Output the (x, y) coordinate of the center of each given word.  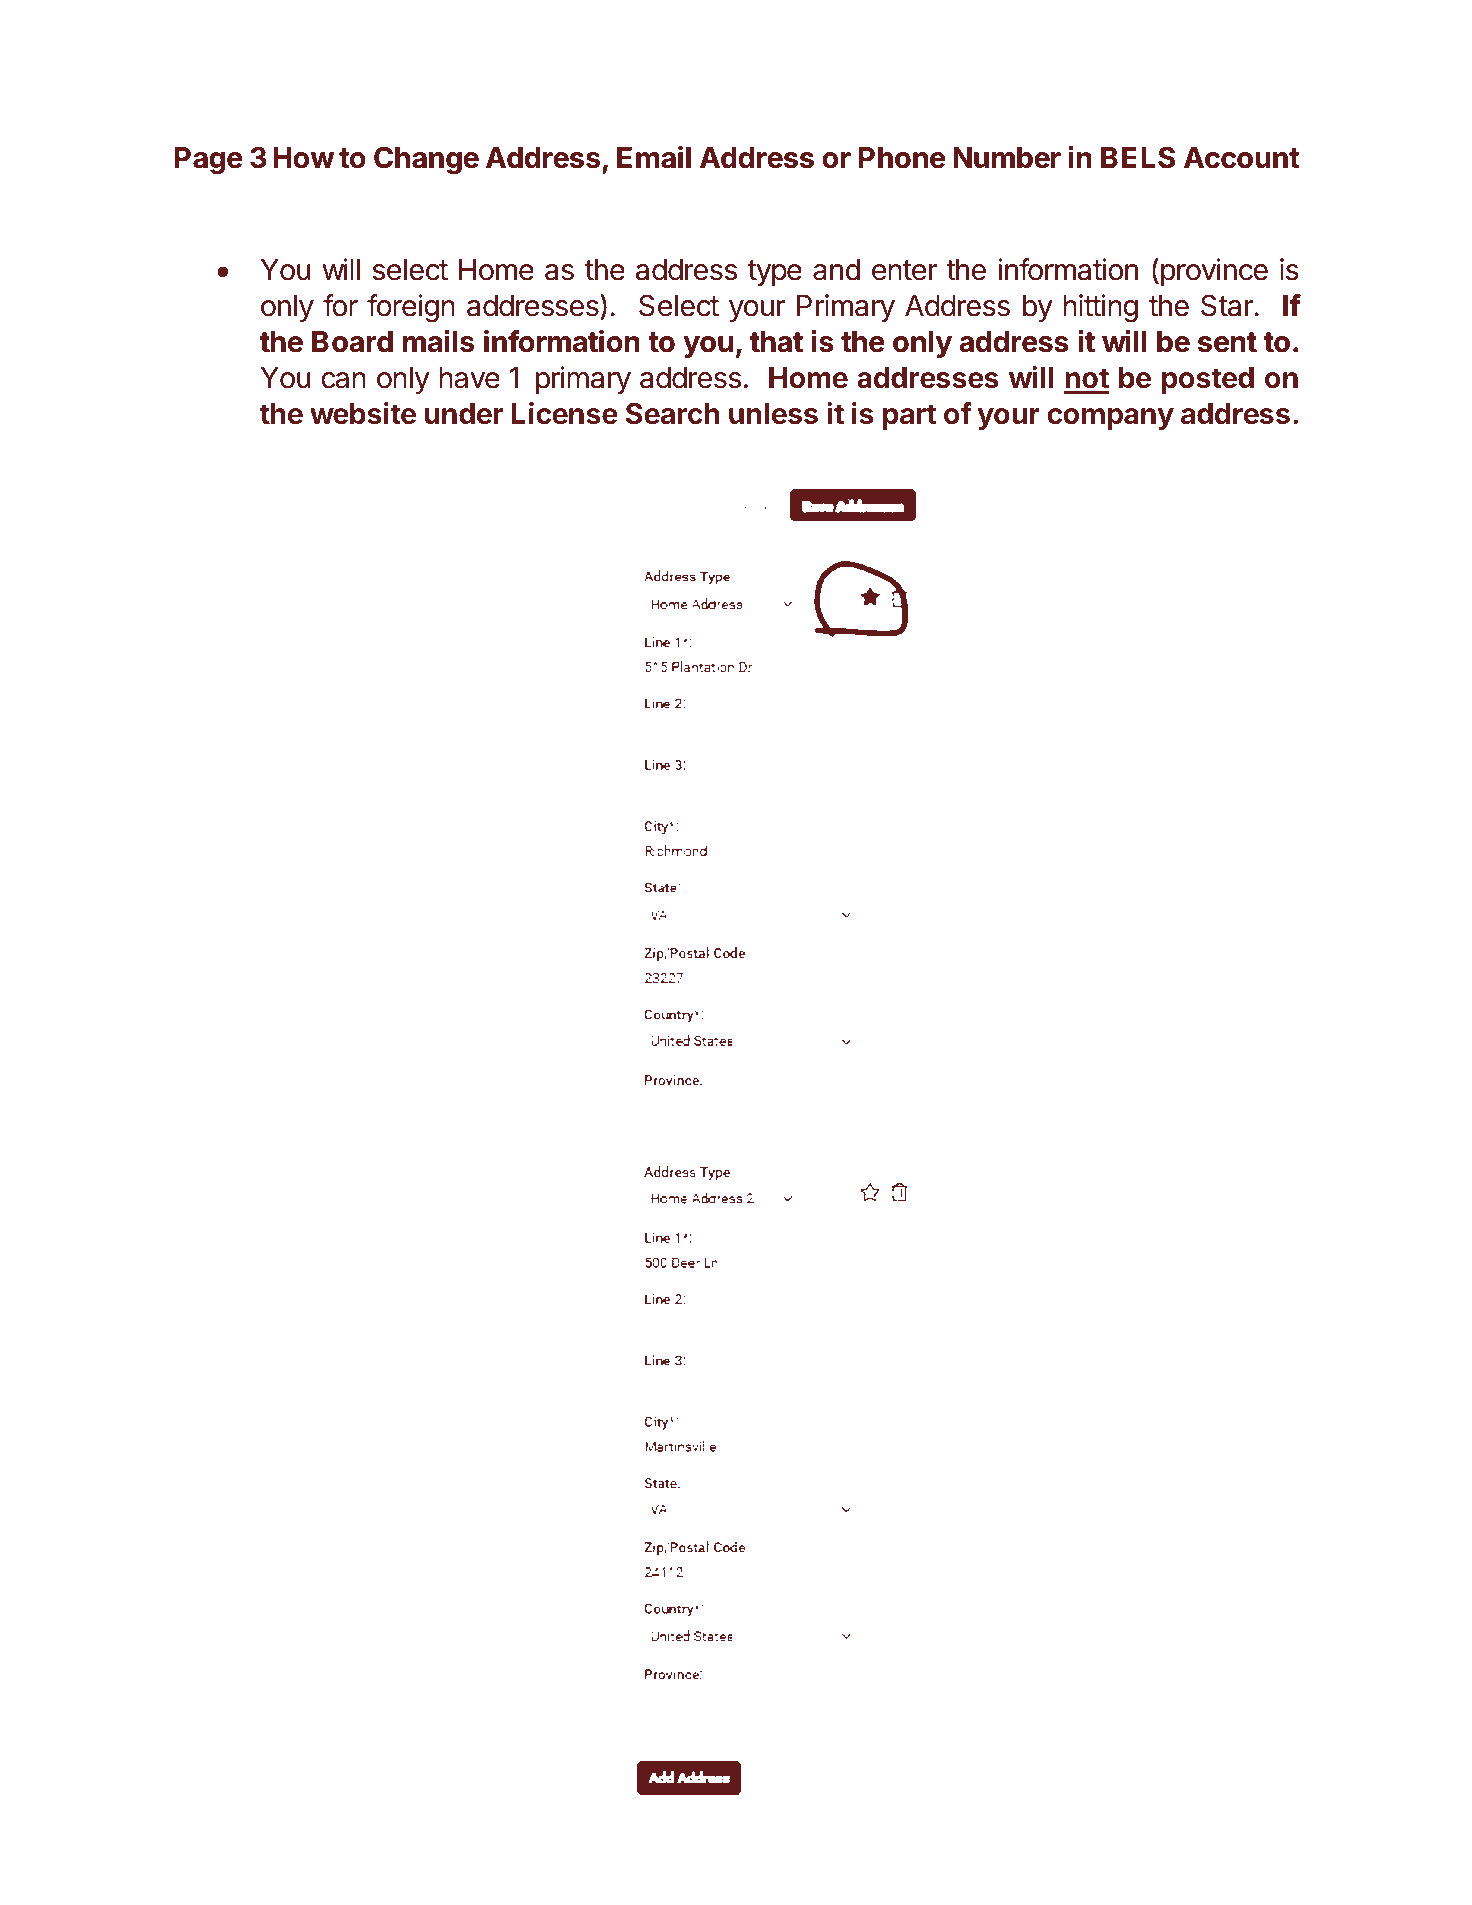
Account (1242, 158)
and (836, 270)
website (363, 413)
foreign (411, 308)
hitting (1100, 308)
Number (1007, 158)
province (1213, 272)
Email (654, 157)
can (343, 380)
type (775, 273)
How (303, 158)
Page (209, 161)
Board (352, 342)
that (776, 342)
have (469, 378)
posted (1208, 380)
